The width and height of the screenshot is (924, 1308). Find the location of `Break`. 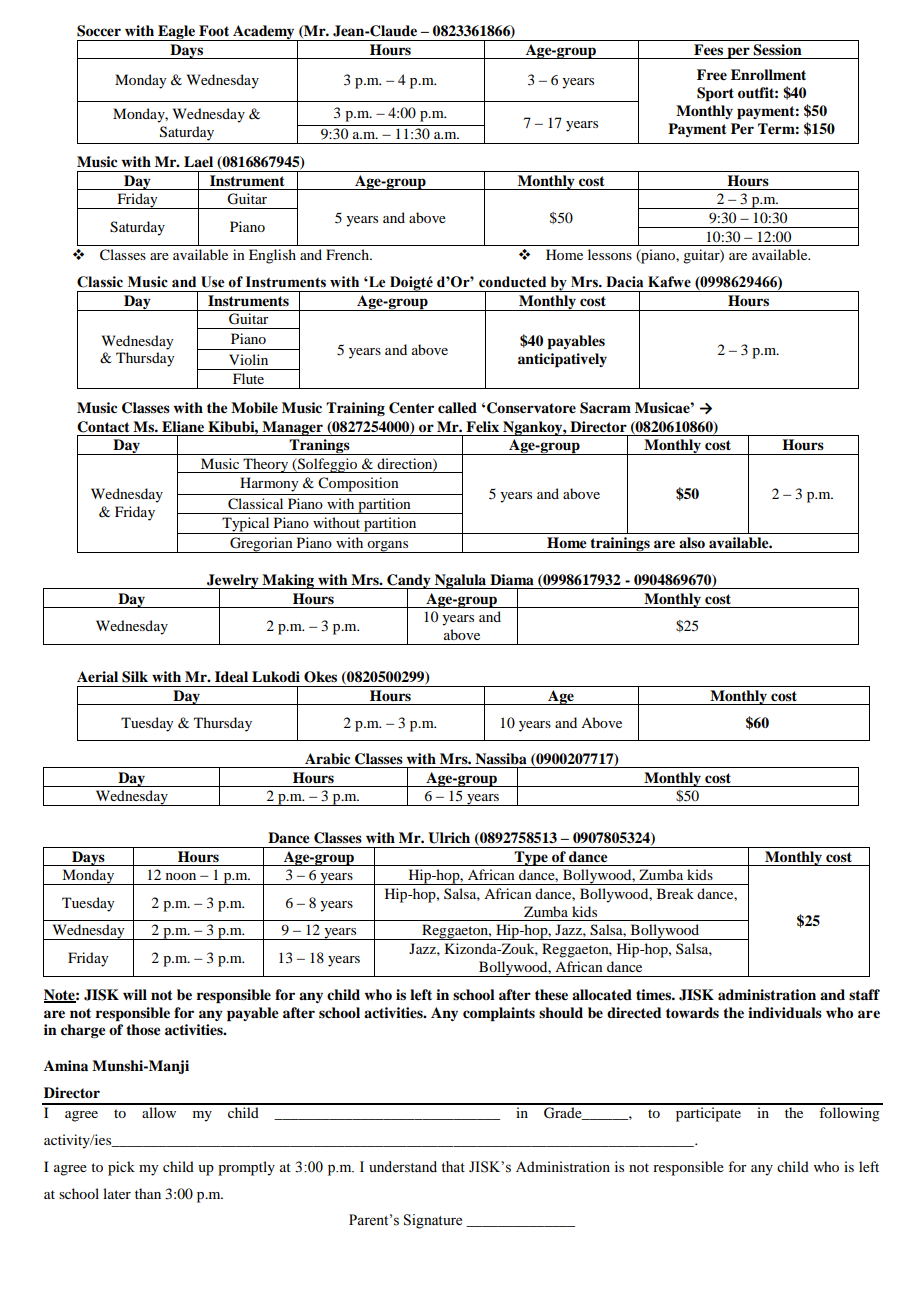

Break is located at coordinates (675, 893).
